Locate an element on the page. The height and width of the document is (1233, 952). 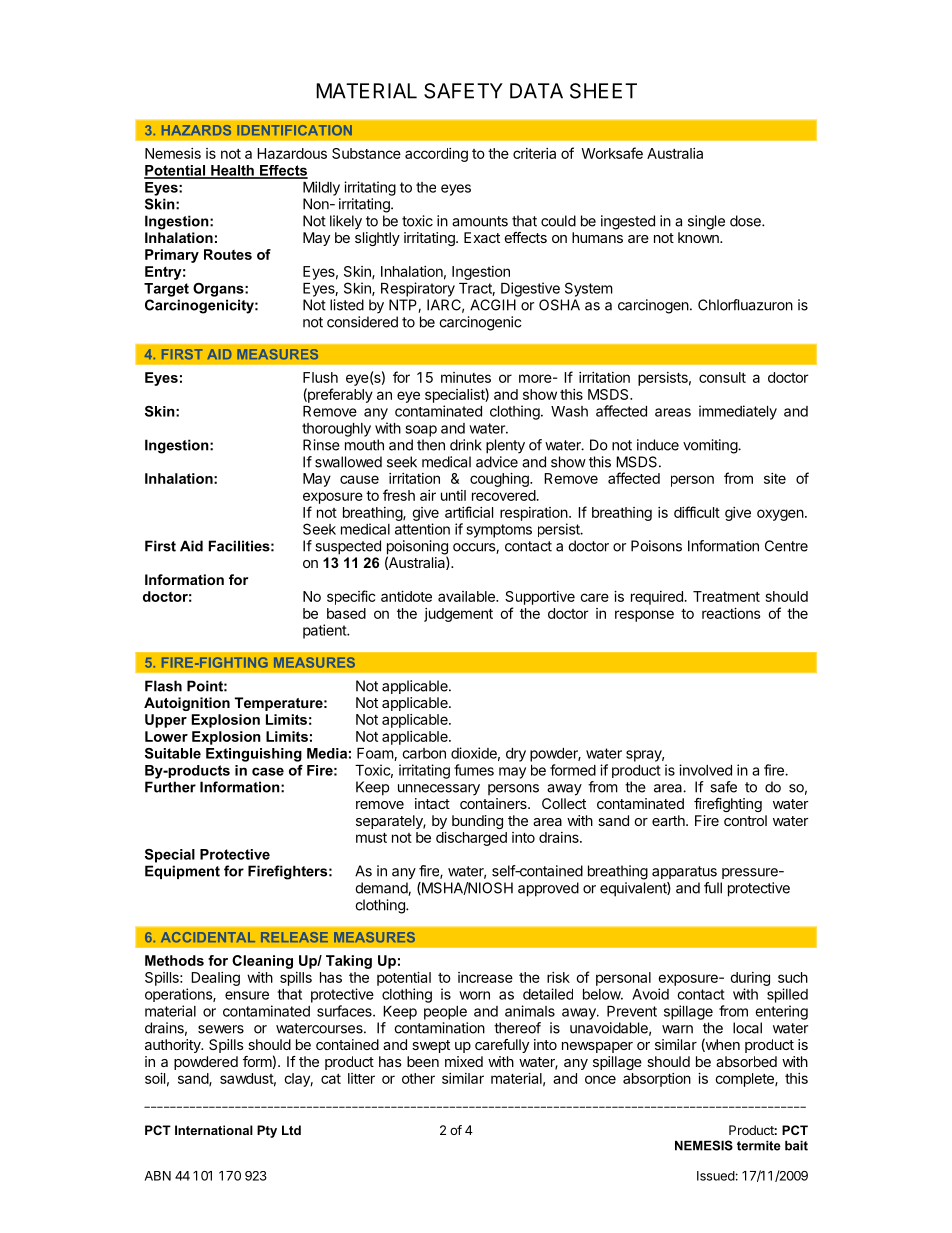
HAZARDS is located at coordinates (196, 130).
